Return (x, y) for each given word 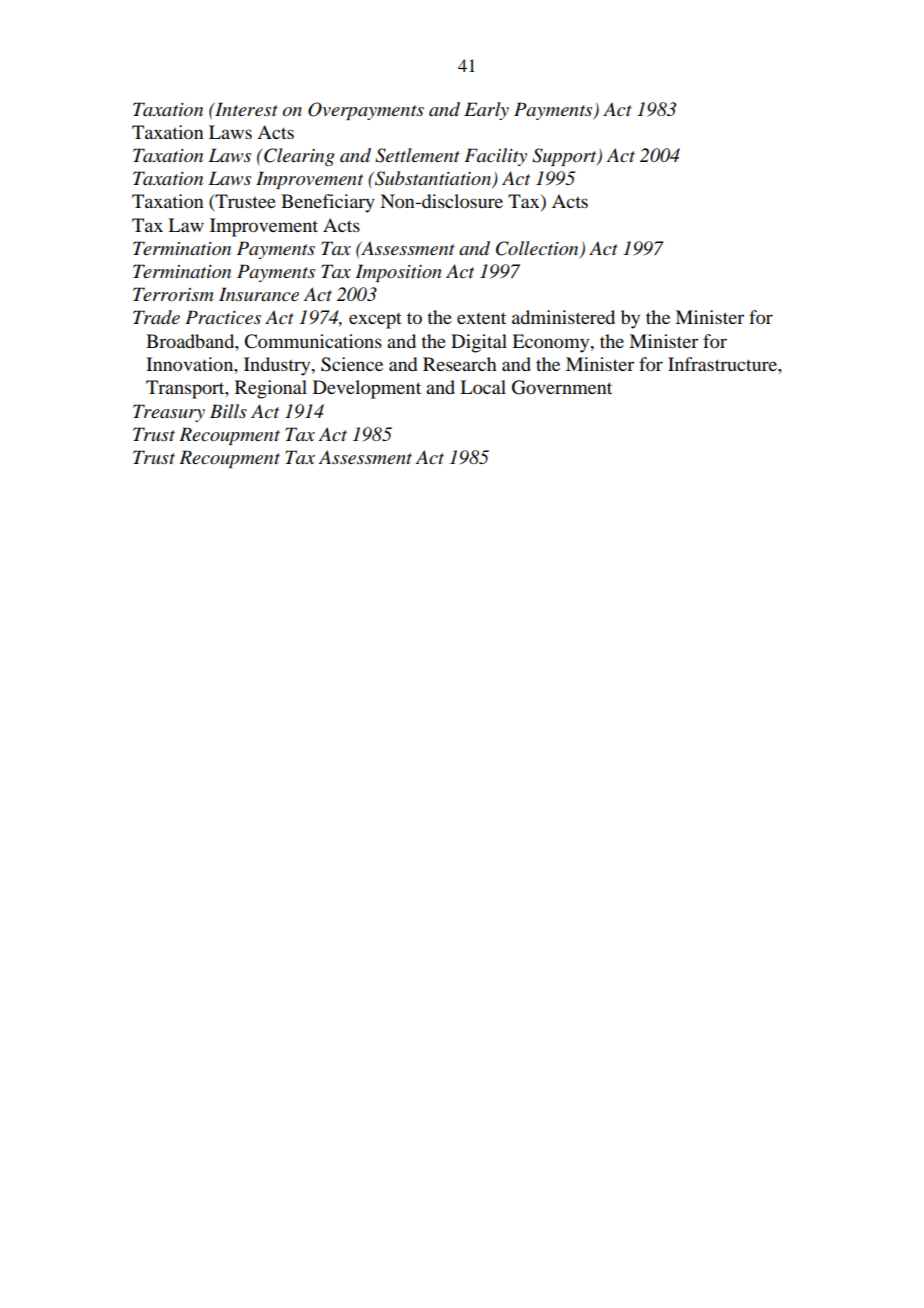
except (375, 321)
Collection (538, 249)
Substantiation (433, 179)
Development (367, 389)
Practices (223, 317)
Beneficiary (328, 203)
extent (481, 318)
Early (486, 111)
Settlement (417, 155)
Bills (228, 411)
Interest (245, 109)
